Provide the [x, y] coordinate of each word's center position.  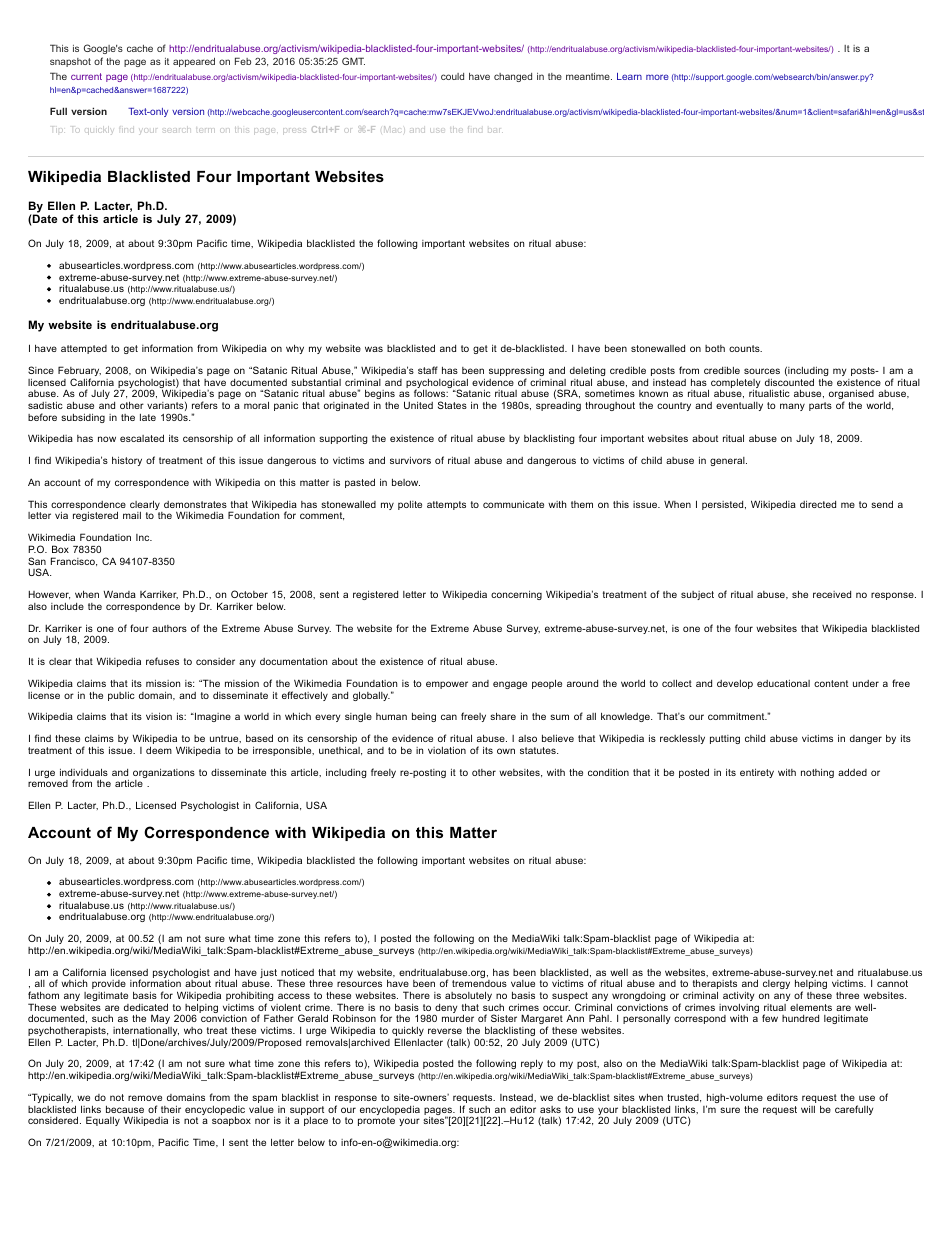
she [800, 594]
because [125, 1109]
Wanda [120, 594]
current [86, 76]
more [657, 77]
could [452, 76]
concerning [516, 595]
